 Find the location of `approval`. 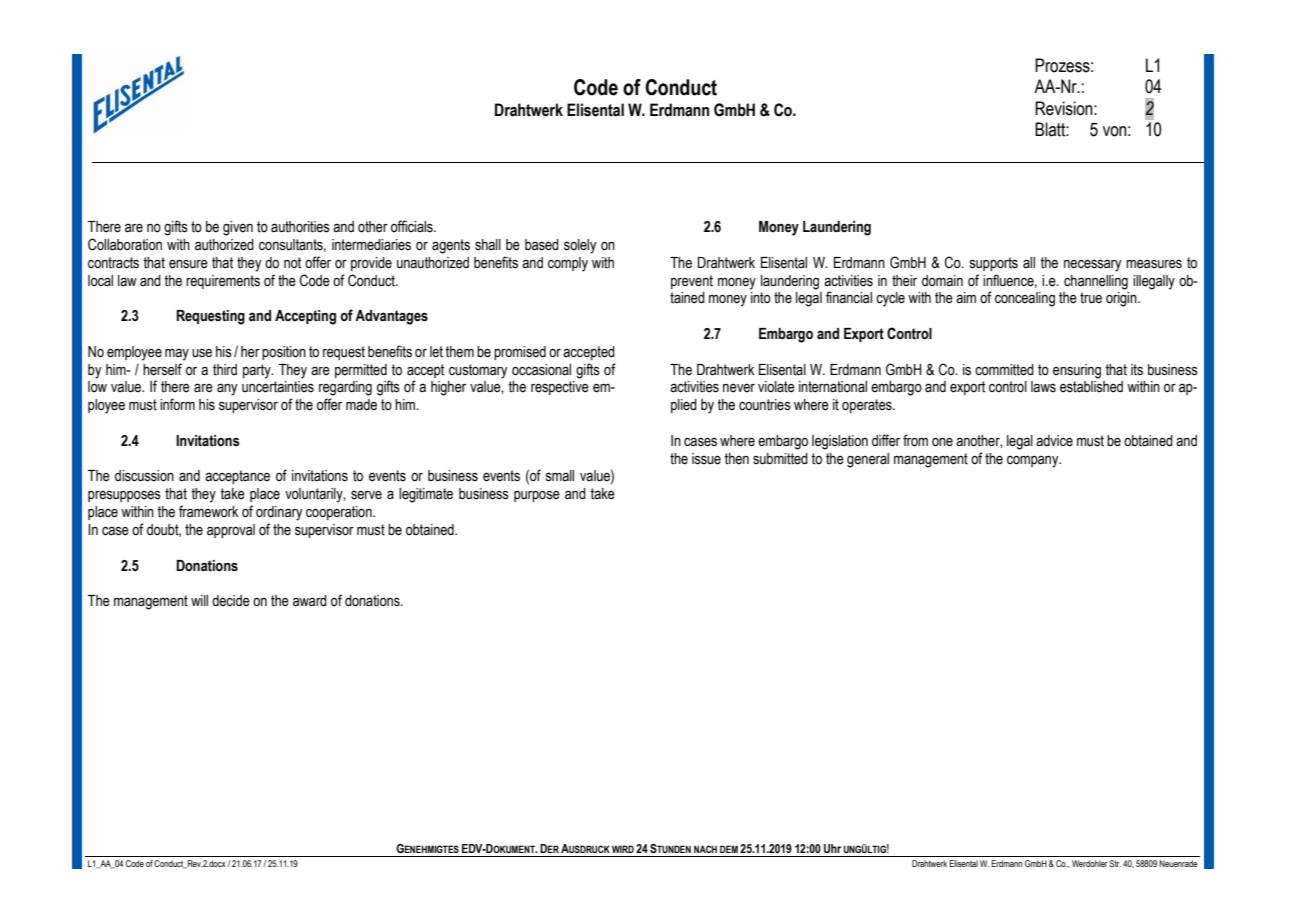

approval is located at coordinates (231, 531).
